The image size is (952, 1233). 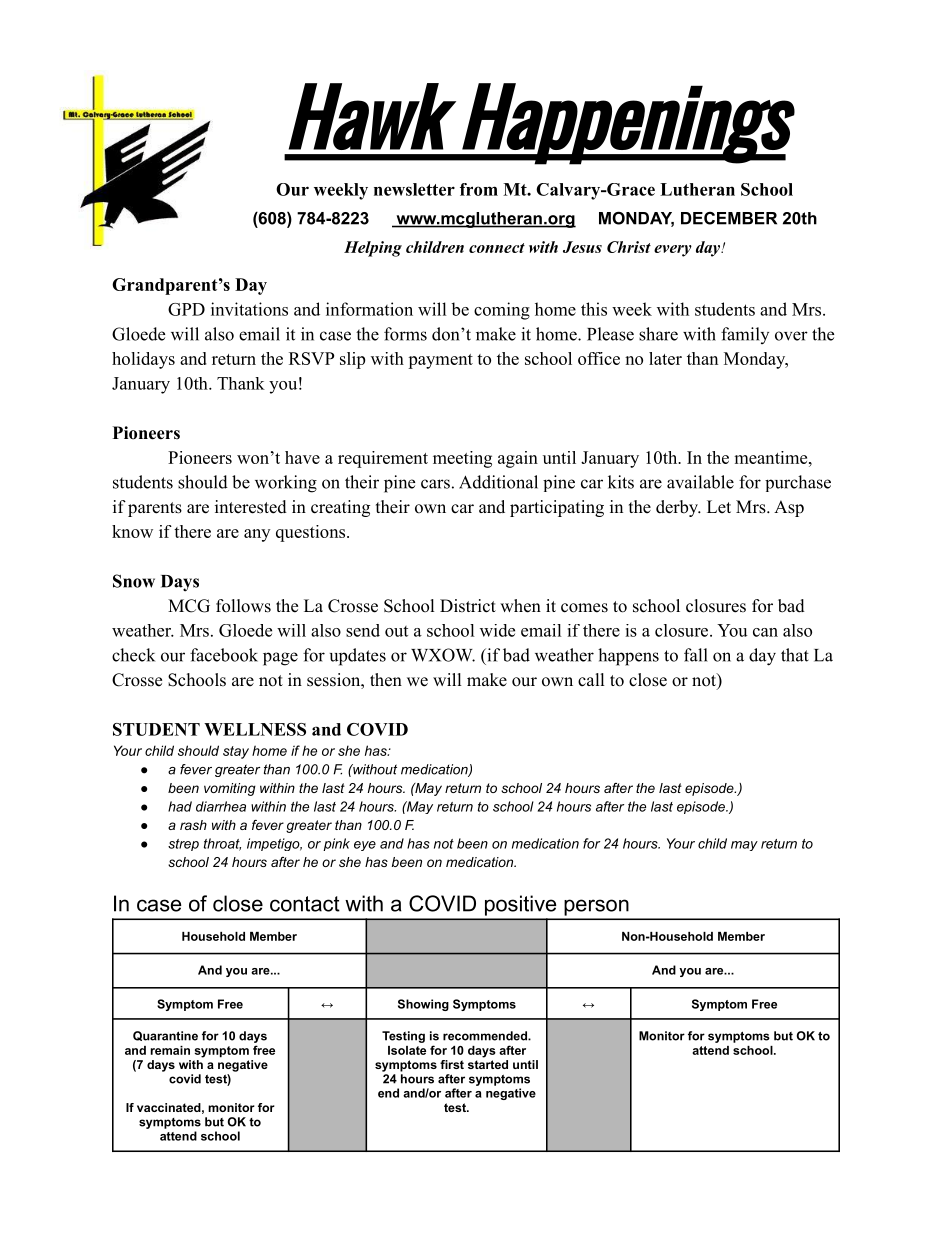 I want to click on facebook, so click(x=224, y=655).
